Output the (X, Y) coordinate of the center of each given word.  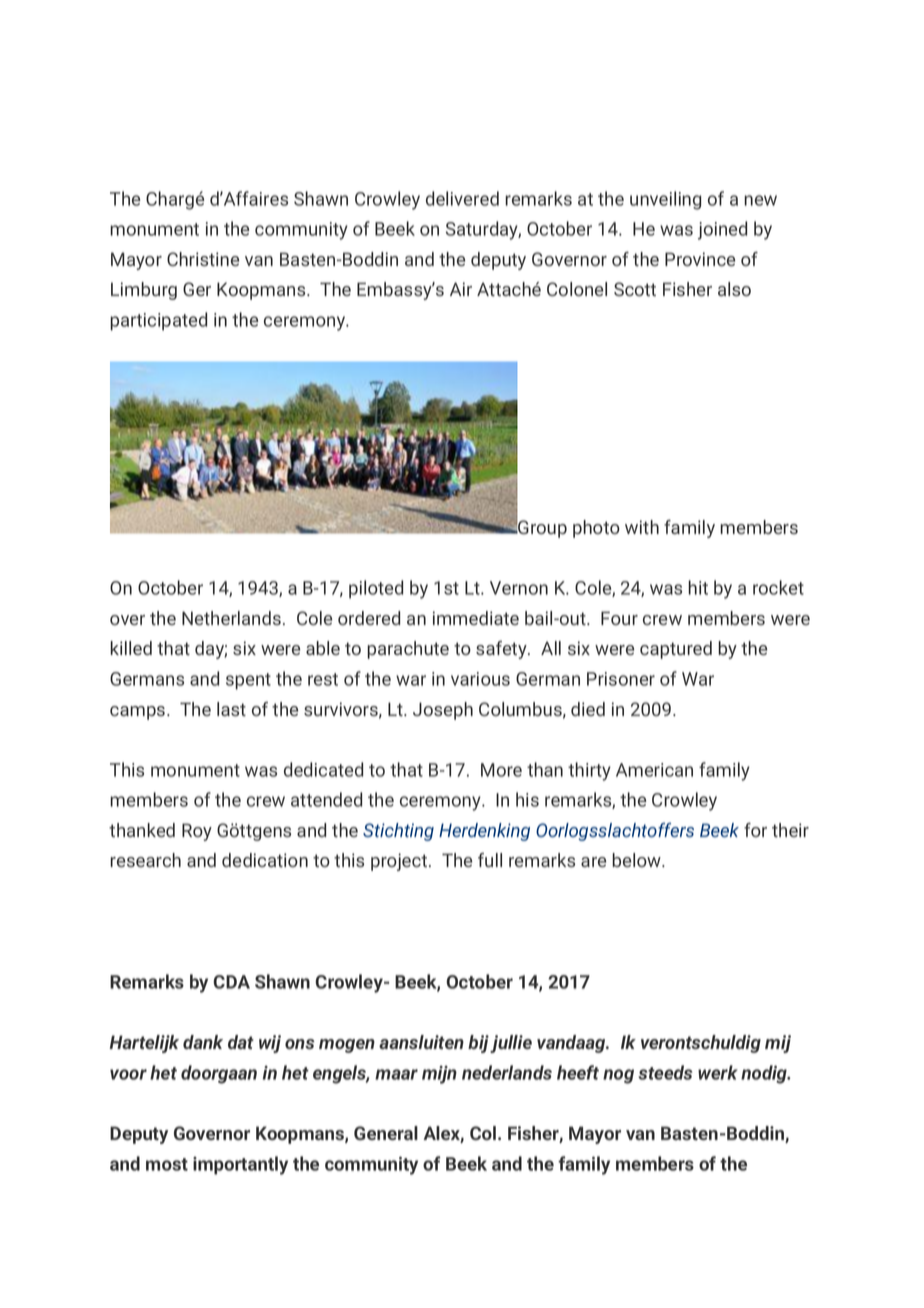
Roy (197, 832)
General (386, 1133)
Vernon (519, 588)
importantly (240, 1165)
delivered (462, 198)
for (755, 830)
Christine (203, 259)
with (642, 527)
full (490, 860)
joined (722, 230)
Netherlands (231, 618)
